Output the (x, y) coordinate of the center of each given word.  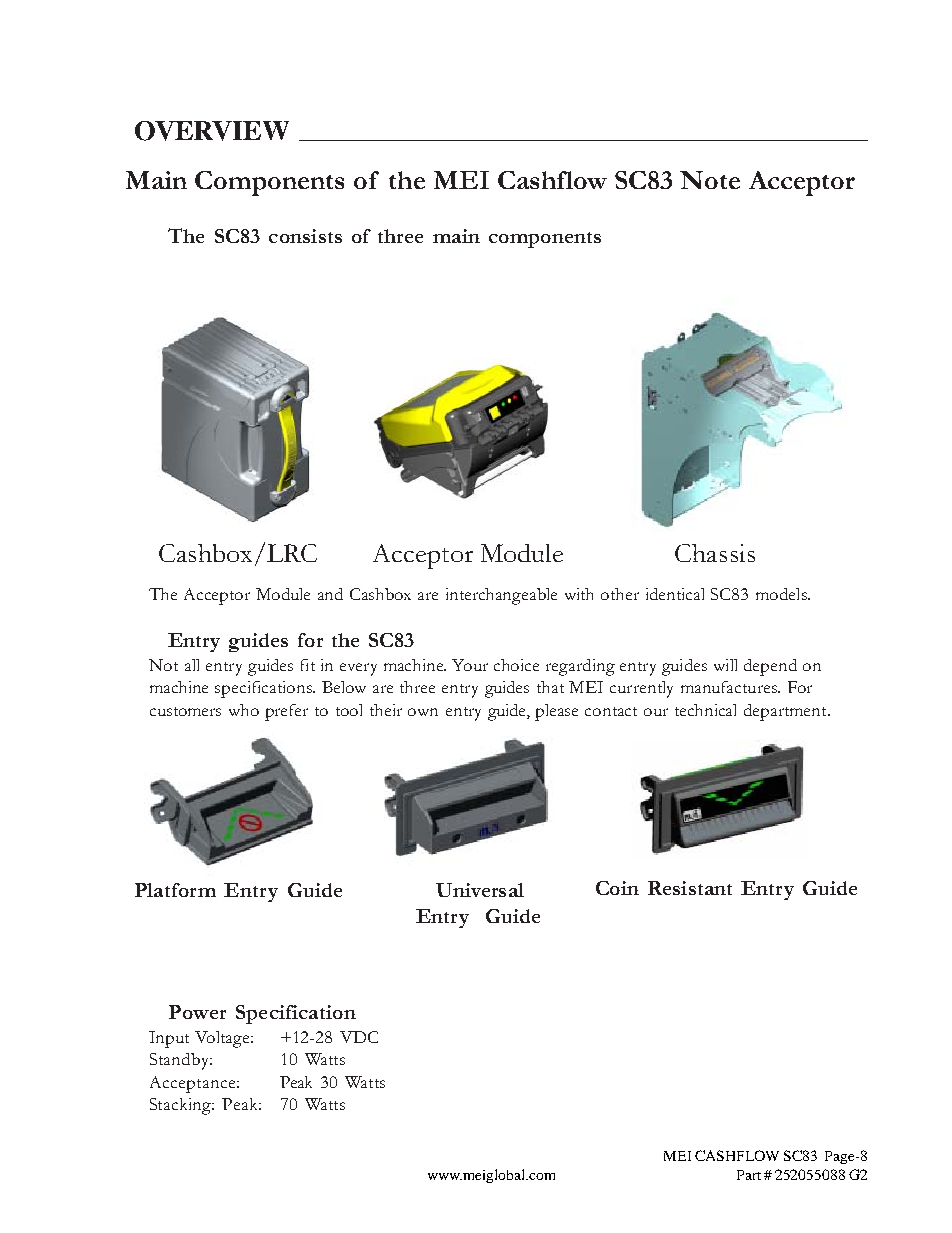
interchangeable (501, 596)
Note (710, 180)
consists (305, 236)
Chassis (715, 553)
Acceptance (194, 1084)
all (192, 665)
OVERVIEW (212, 131)
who (244, 710)
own (423, 712)
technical (705, 710)
